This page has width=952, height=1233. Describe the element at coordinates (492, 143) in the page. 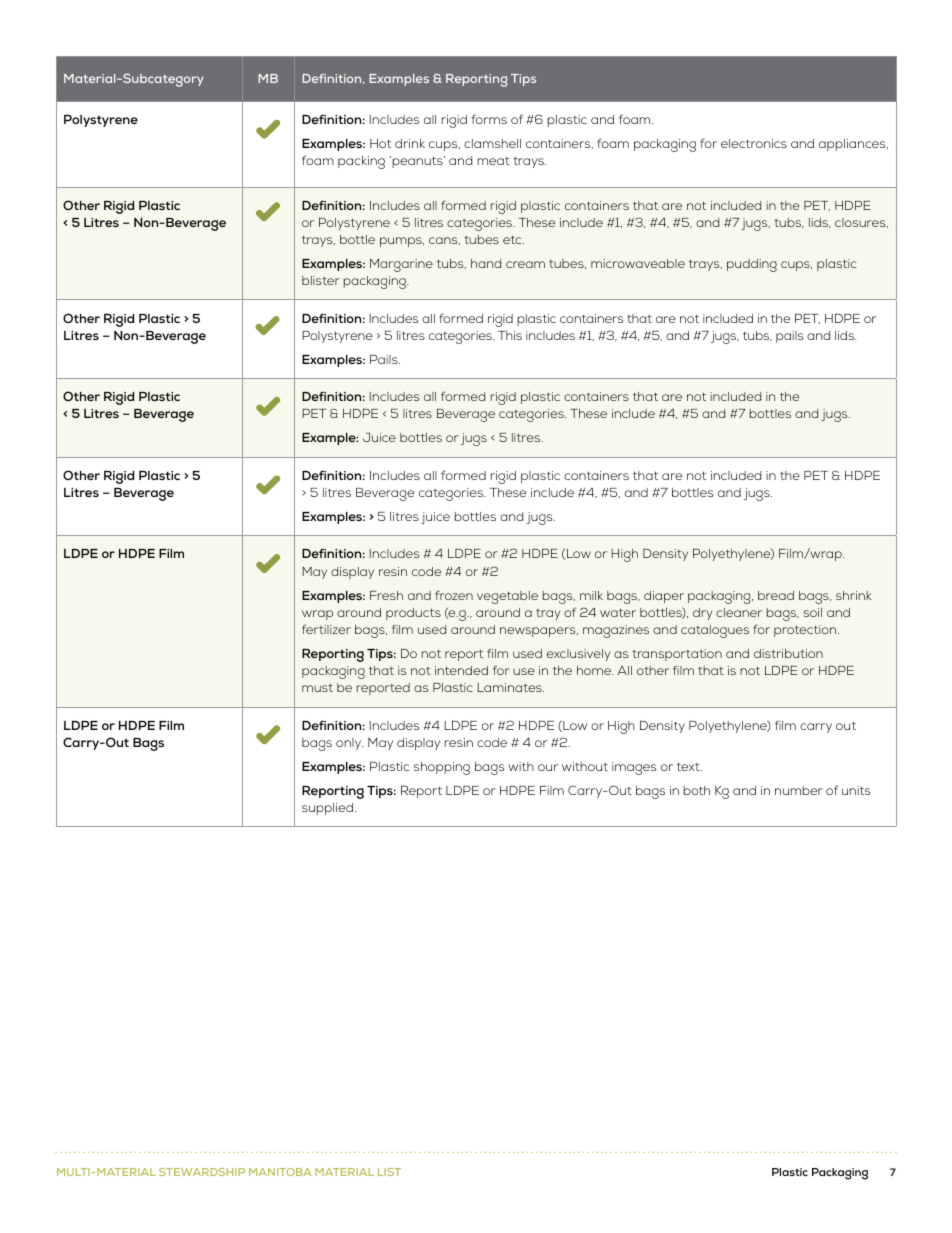

I see `clamshell` at that location.
